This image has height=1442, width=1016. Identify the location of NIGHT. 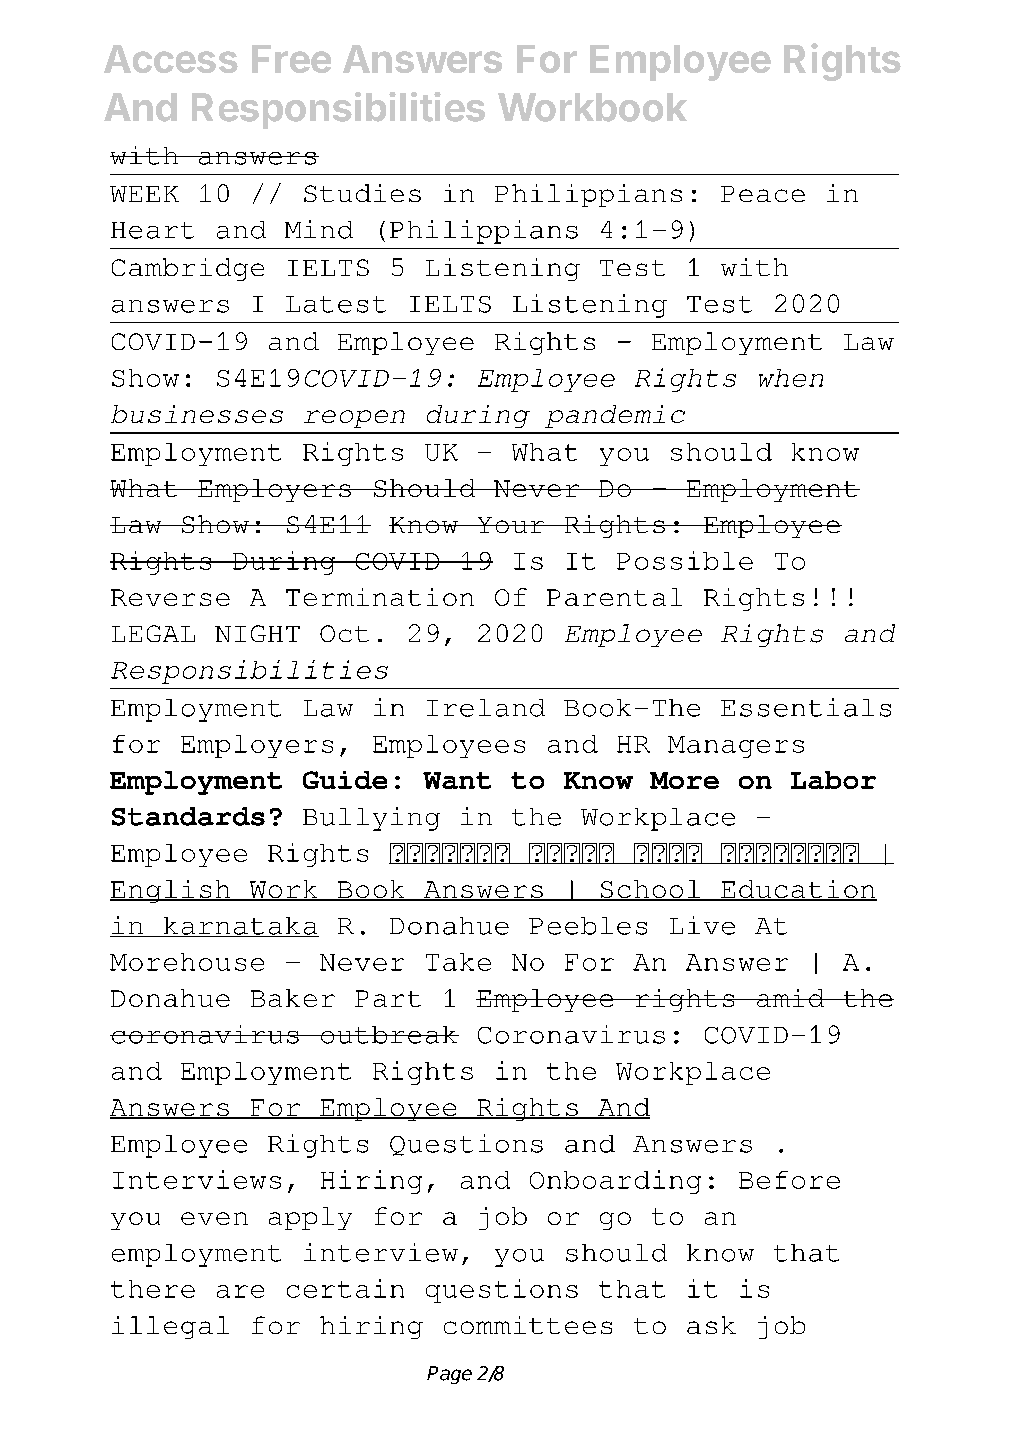
(257, 633).
